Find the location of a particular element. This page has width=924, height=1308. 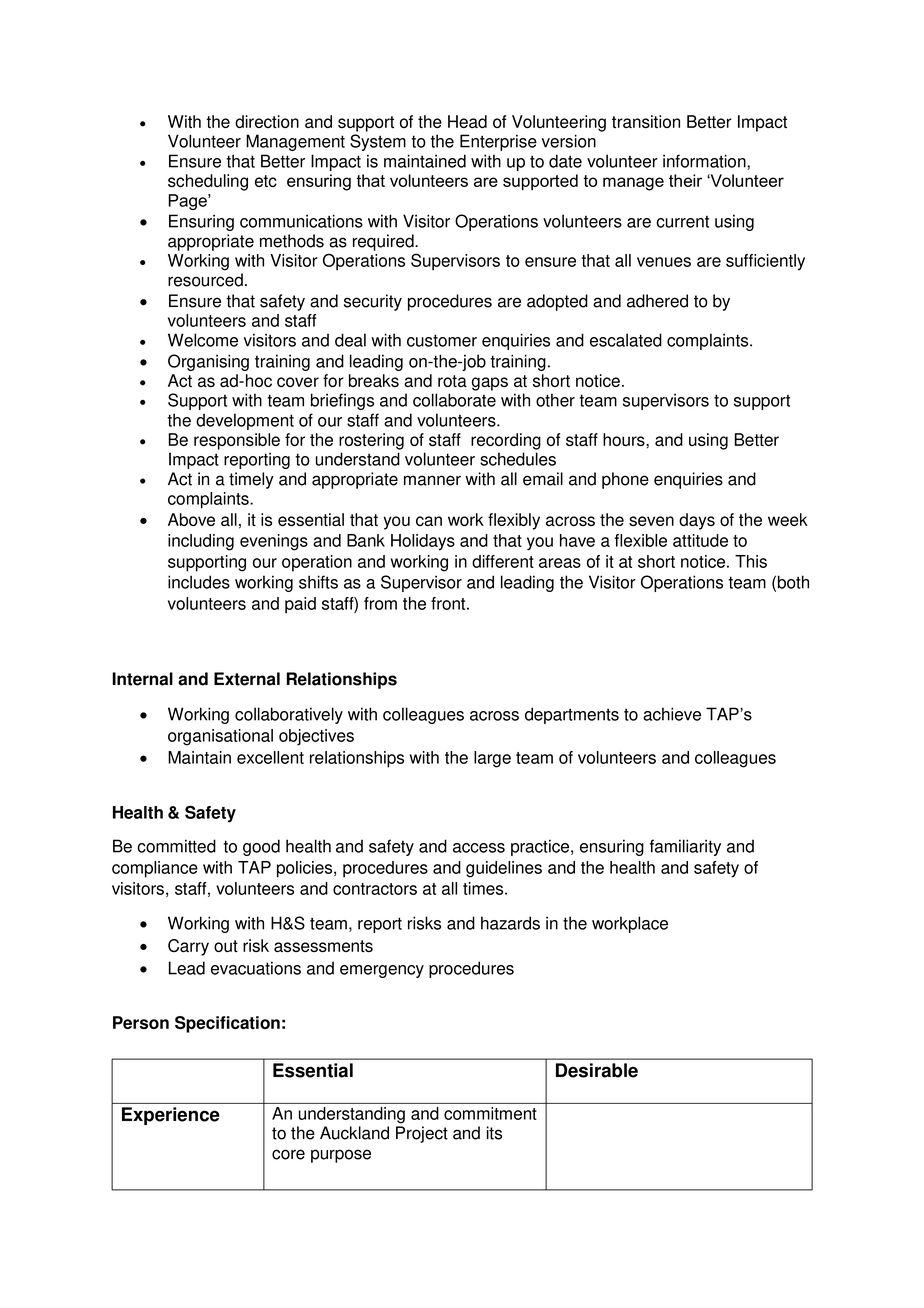

good is located at coordinates (261, 847).
